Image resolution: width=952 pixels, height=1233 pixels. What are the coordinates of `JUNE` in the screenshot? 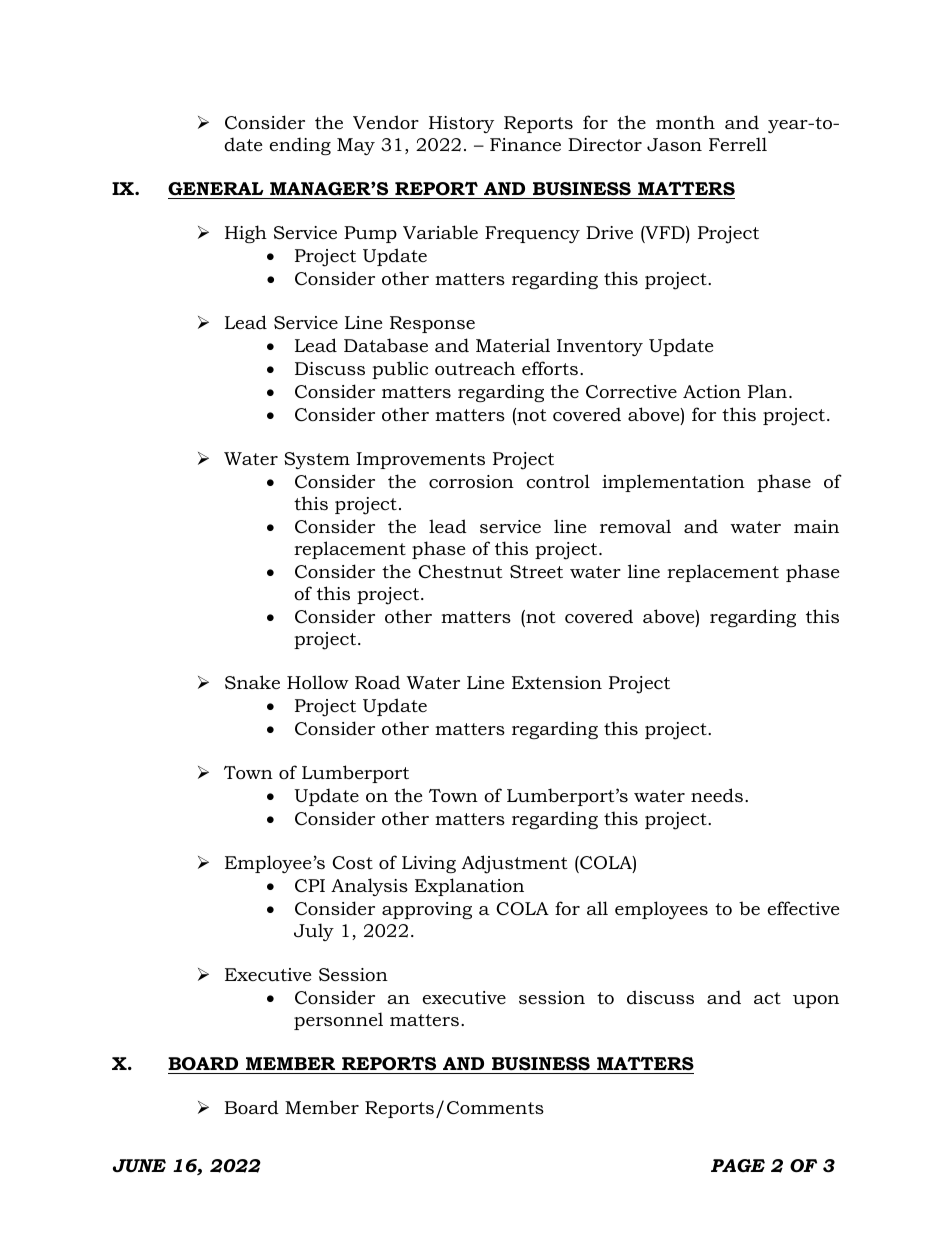 It's located at (139, 1165).
